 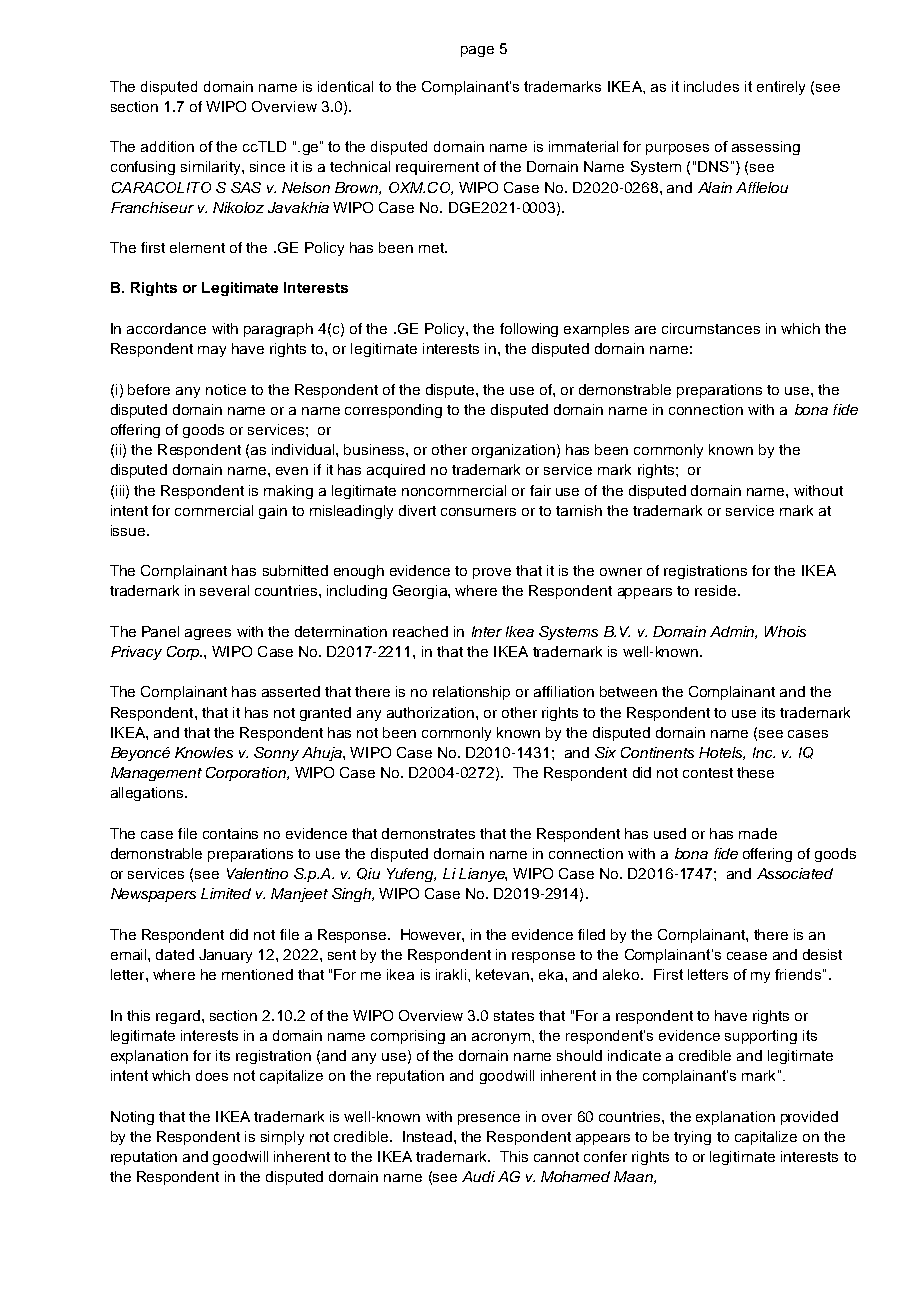 I want to click on Associated, so click(x=795, y=873).
